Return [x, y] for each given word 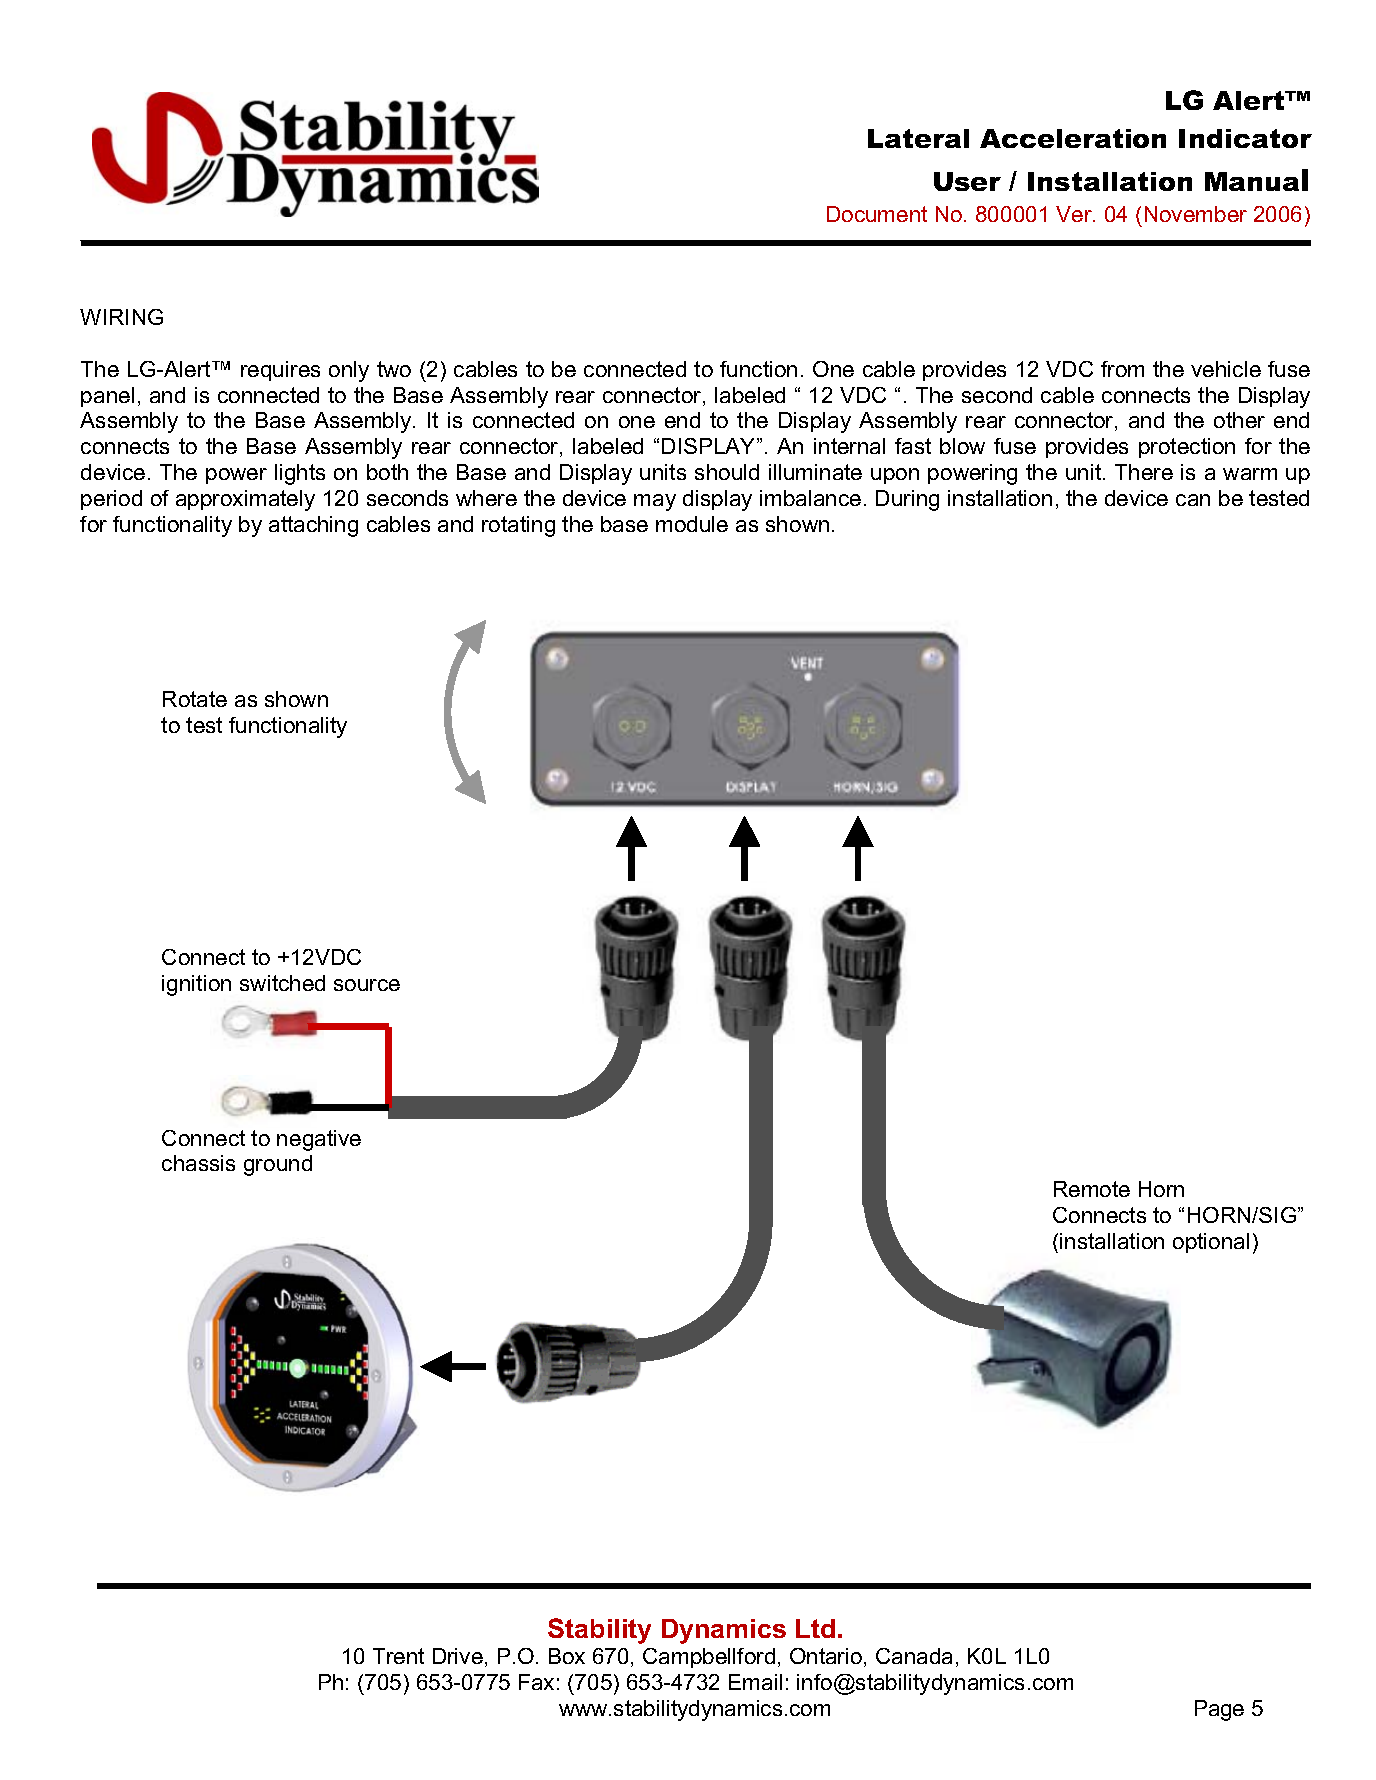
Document [877, 214]
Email [755, 1682]
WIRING [121, 317]
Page [1219, 1710]
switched [282, 983]
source [367, 985]
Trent [398, 1656]
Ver [1075, 214]
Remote [1092, 1189]
